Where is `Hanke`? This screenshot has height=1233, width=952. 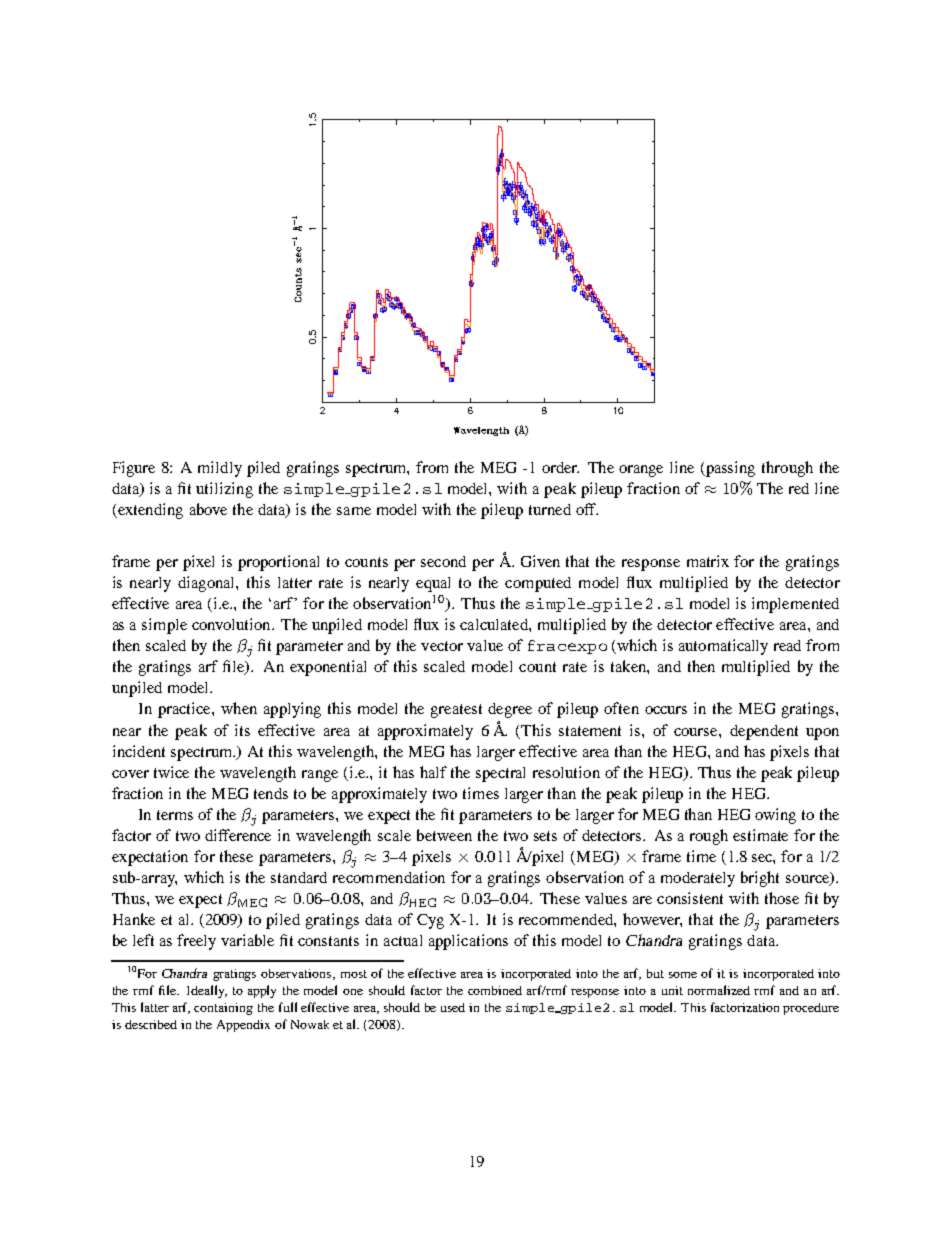 Hanke is located at coordinates (134, 919).
